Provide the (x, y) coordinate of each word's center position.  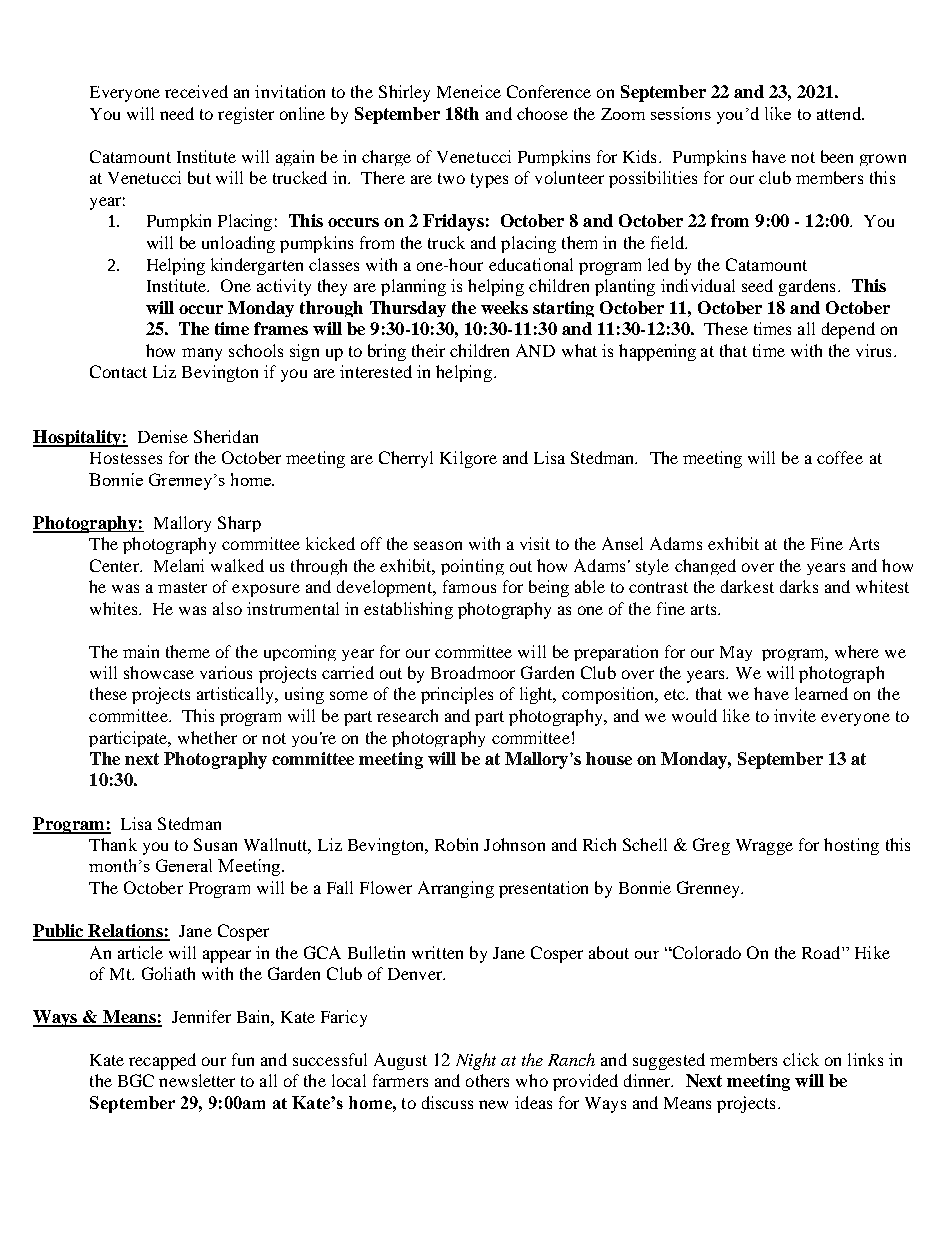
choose (542, 113)
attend (840, 113)
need (177, 113)
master (182, 587)
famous (469, 586)
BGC (136, 1080)
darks (799, 586)
